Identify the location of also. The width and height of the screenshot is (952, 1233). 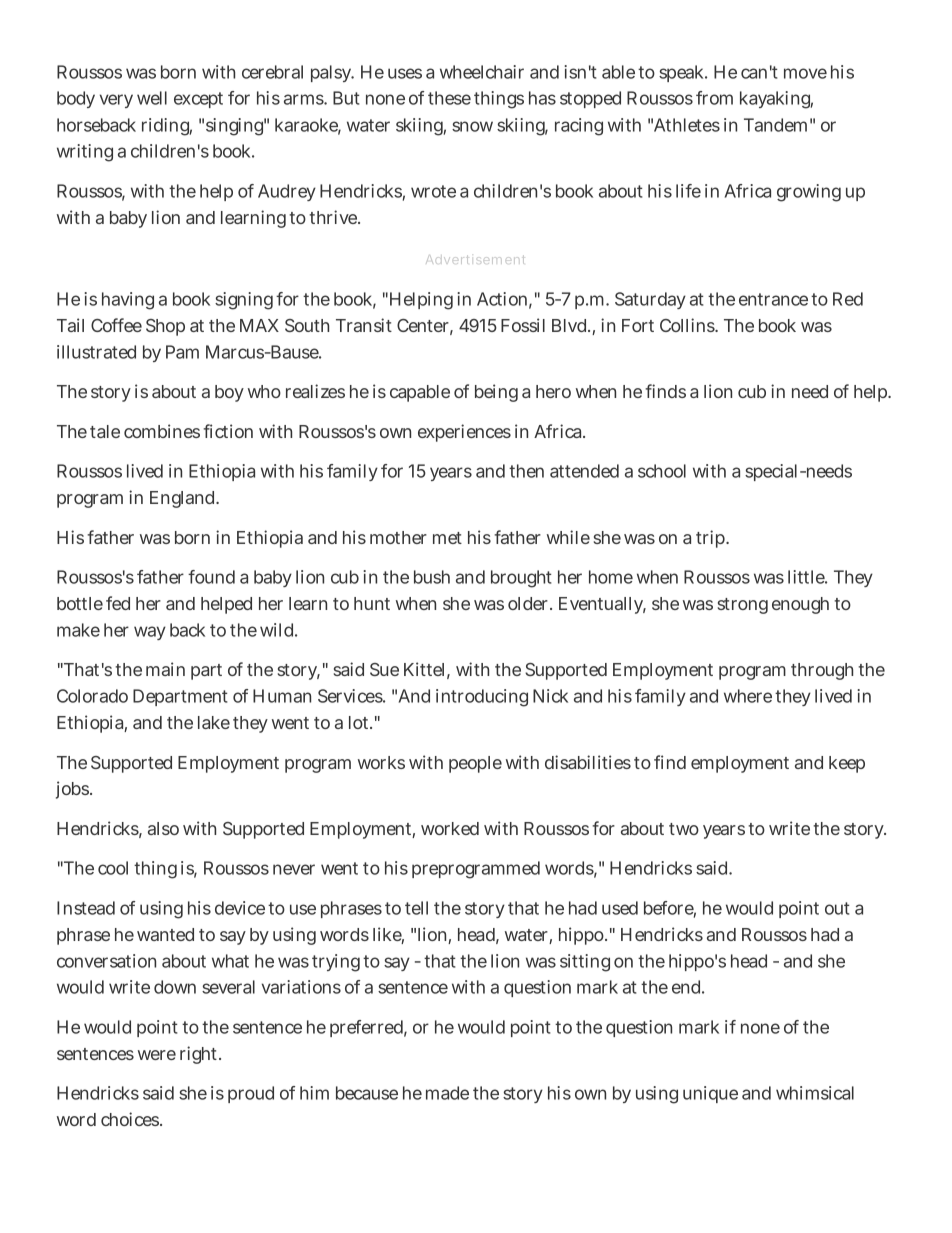
(163, 828).
